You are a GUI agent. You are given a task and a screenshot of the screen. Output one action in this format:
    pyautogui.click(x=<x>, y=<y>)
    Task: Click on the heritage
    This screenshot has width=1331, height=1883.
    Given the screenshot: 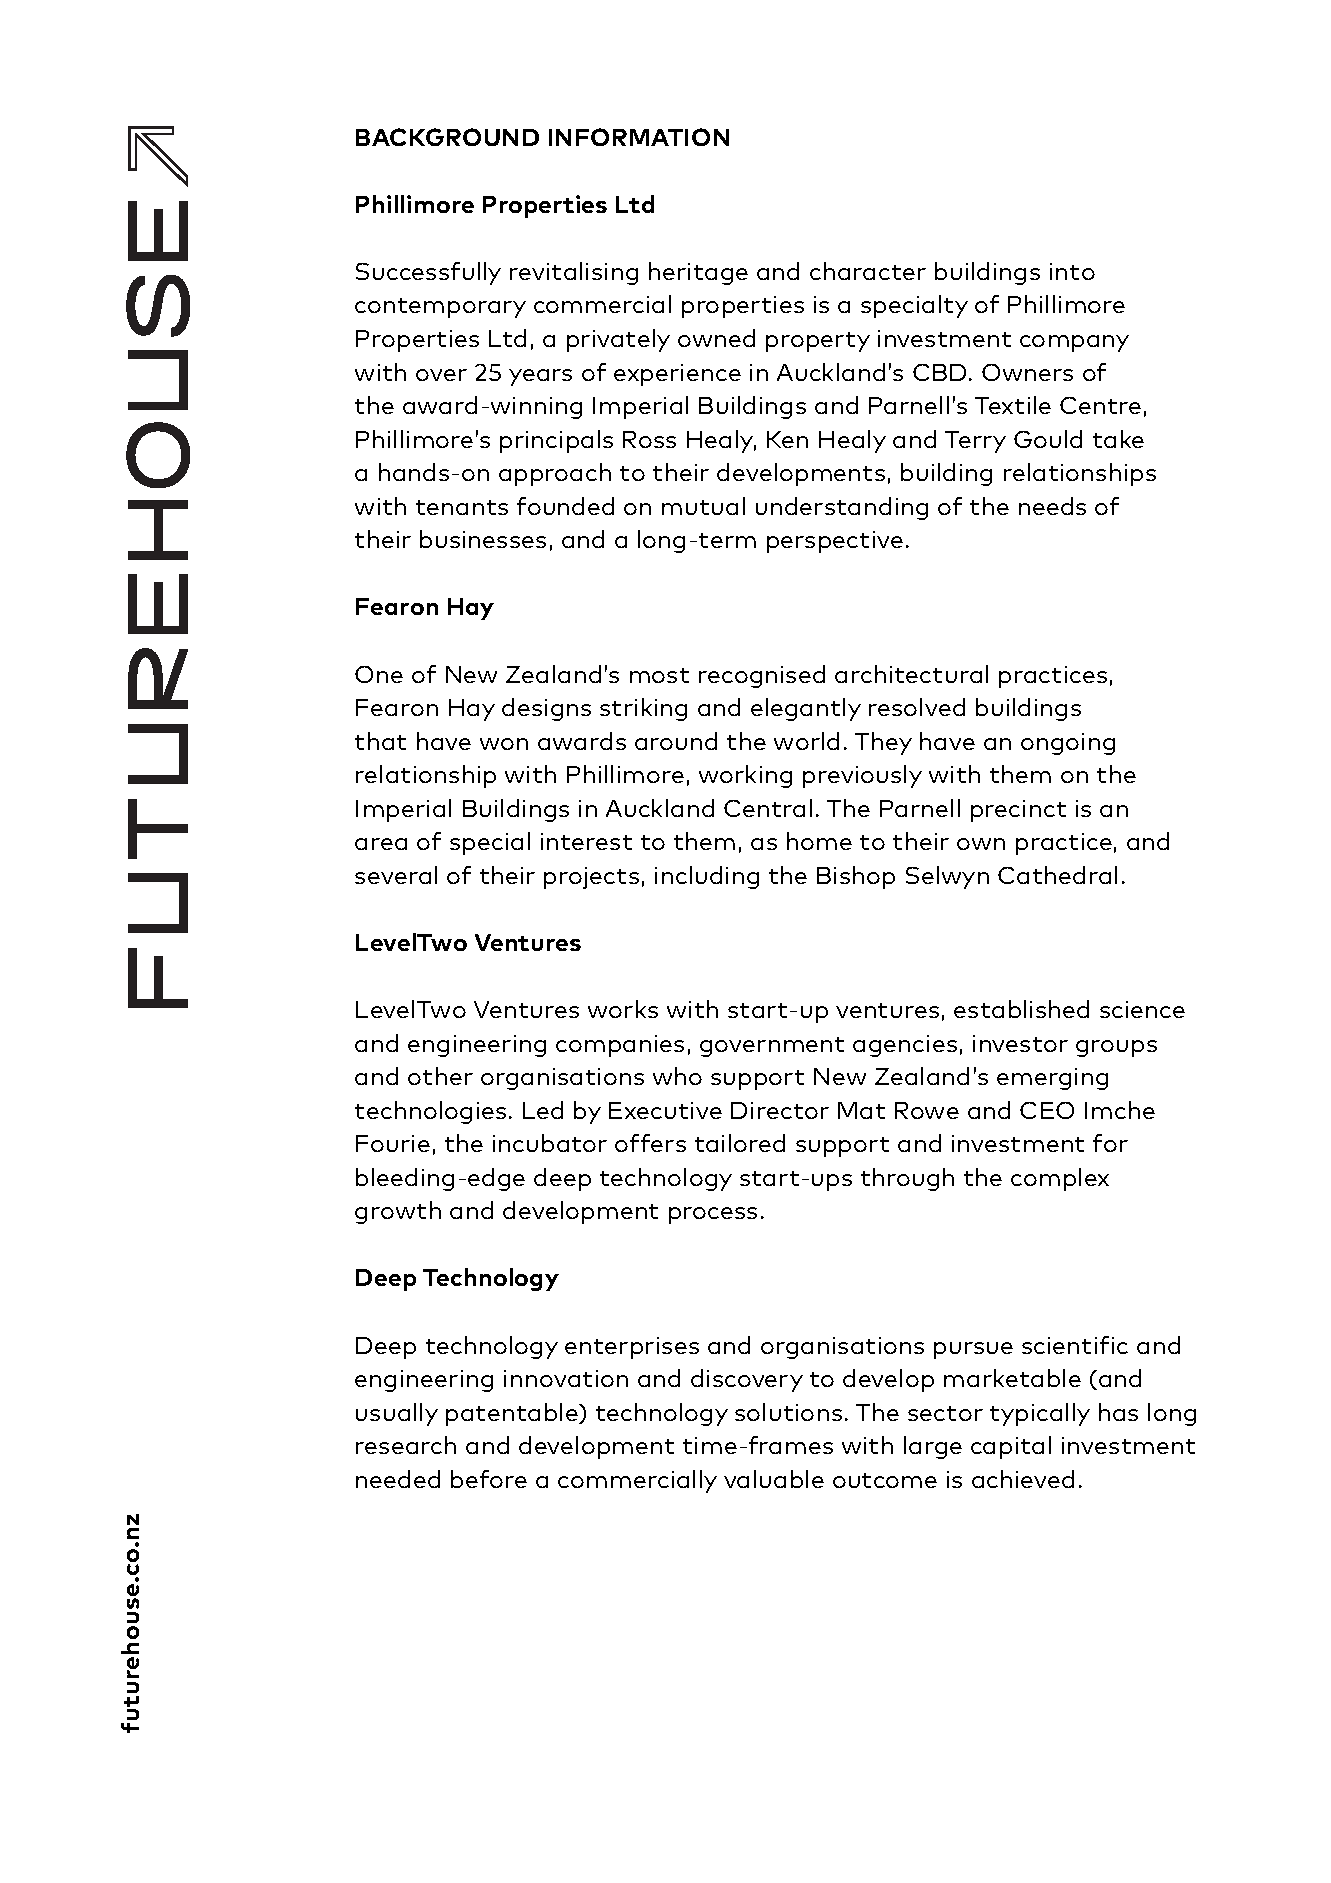 What is the action you would take?
    pyautogui.click(x=698, y=273)
